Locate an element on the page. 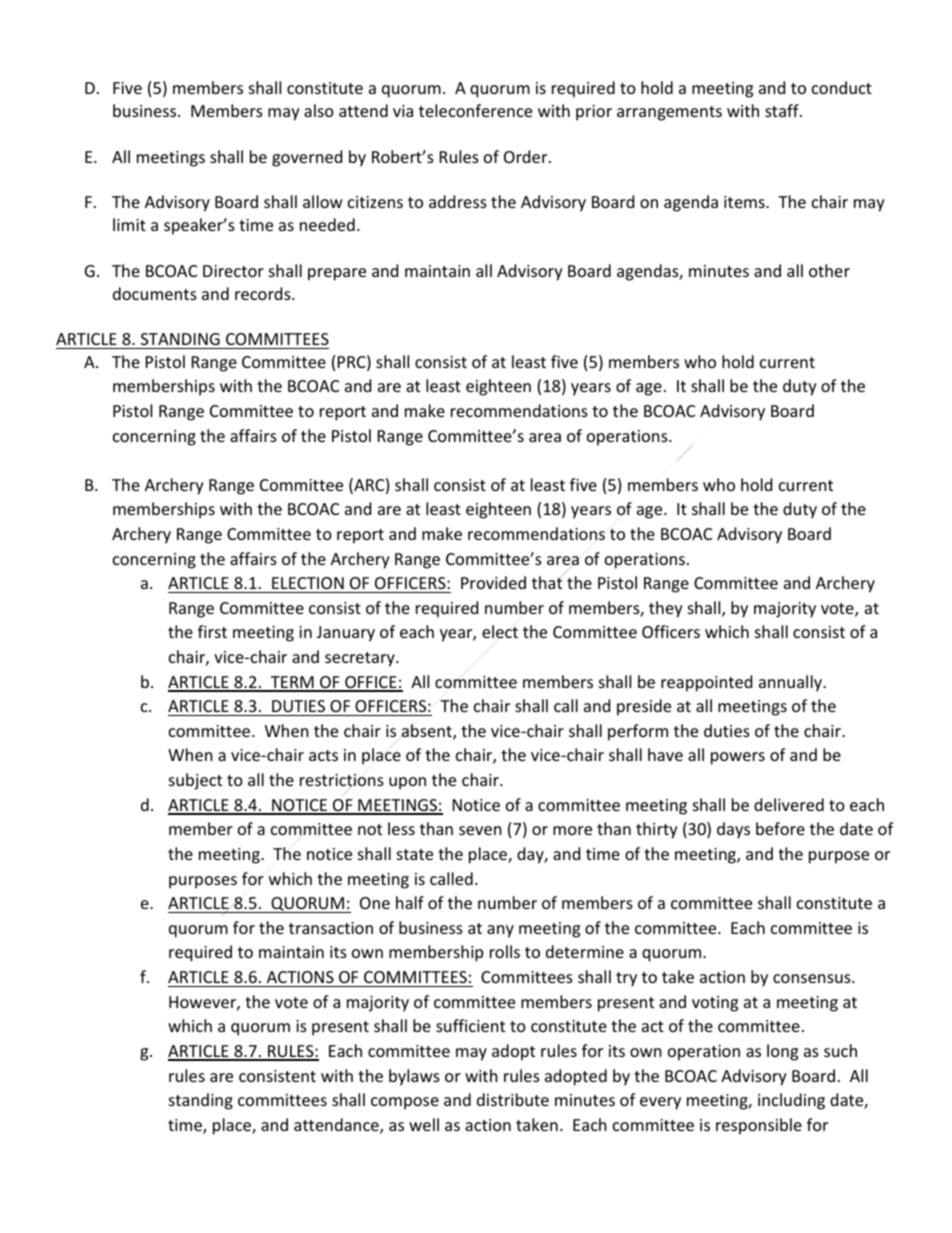  teleconference is located at coordinates (475, 110).
